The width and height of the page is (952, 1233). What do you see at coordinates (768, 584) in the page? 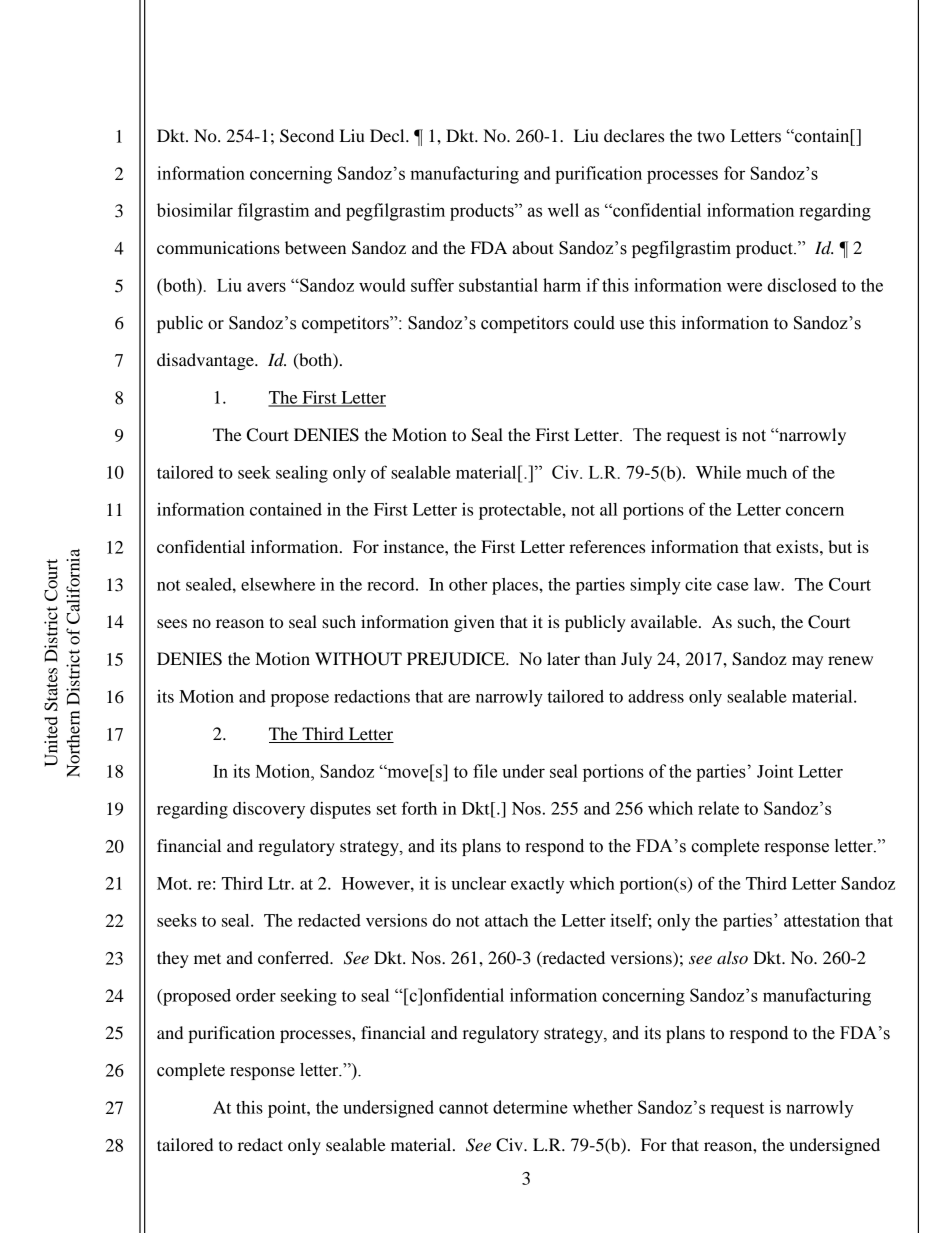
I see `law` at bounding box center [768, 584].
